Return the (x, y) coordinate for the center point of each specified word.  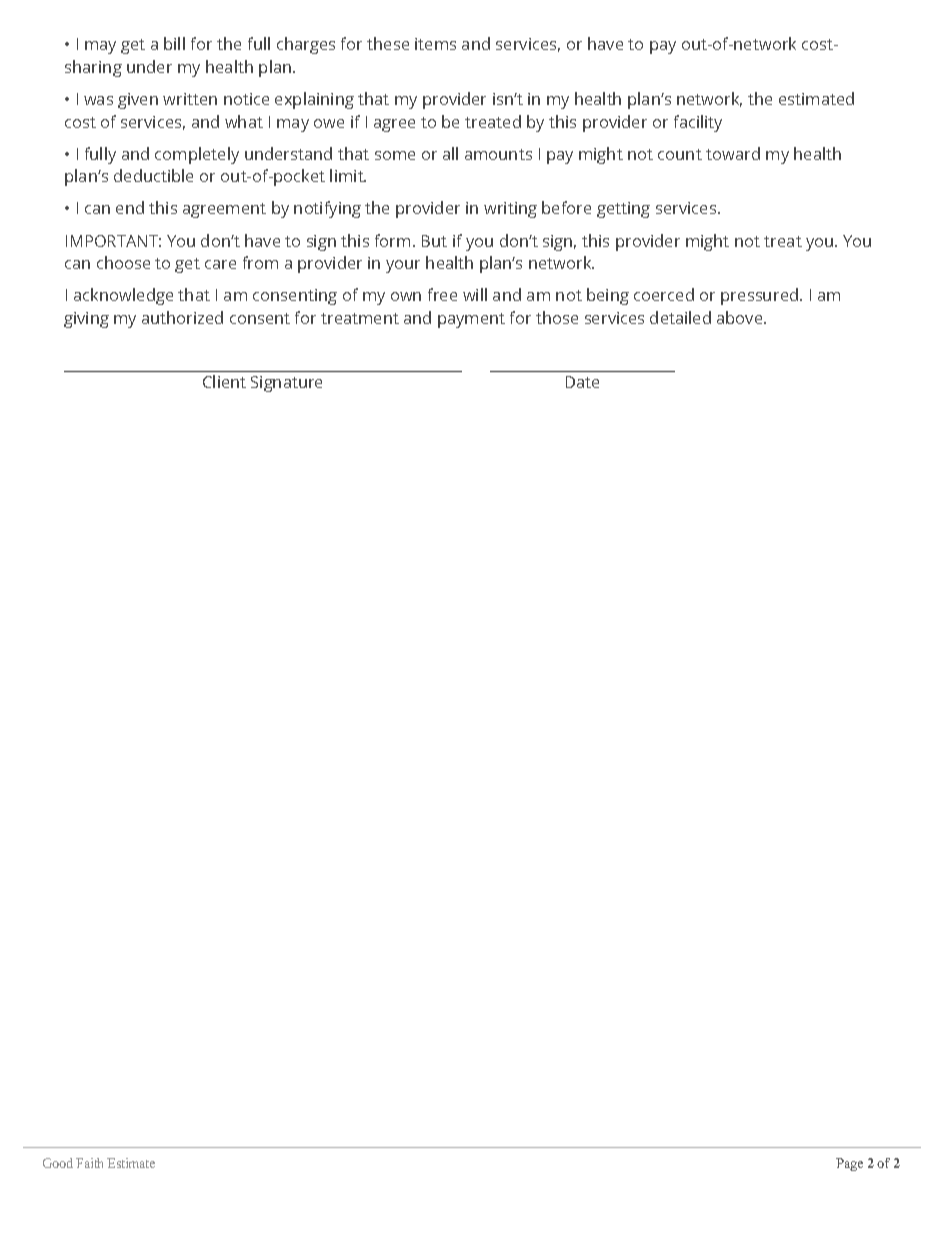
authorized (182, 317)
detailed (680, 317)
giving (86, 320)
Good (58, 1163)
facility (698, 123)
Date (582, 382)
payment (471, 320)
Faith (89, 1163)
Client (224, 381)
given (138, 101)
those (557, 317)
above (741, 317)
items (435, 44)
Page (849, 1164)
